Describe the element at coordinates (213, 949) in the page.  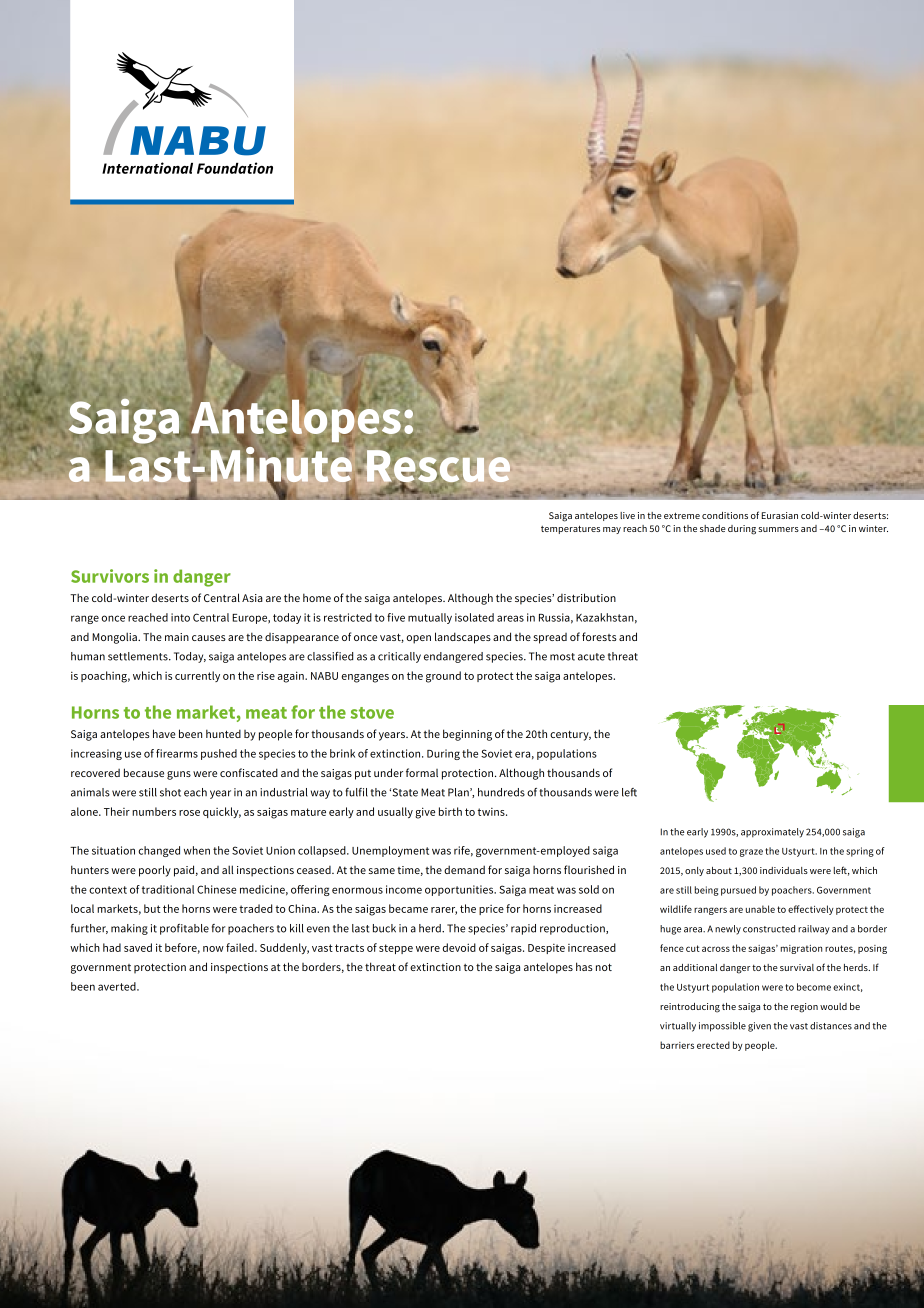
I see `now` at that location.
